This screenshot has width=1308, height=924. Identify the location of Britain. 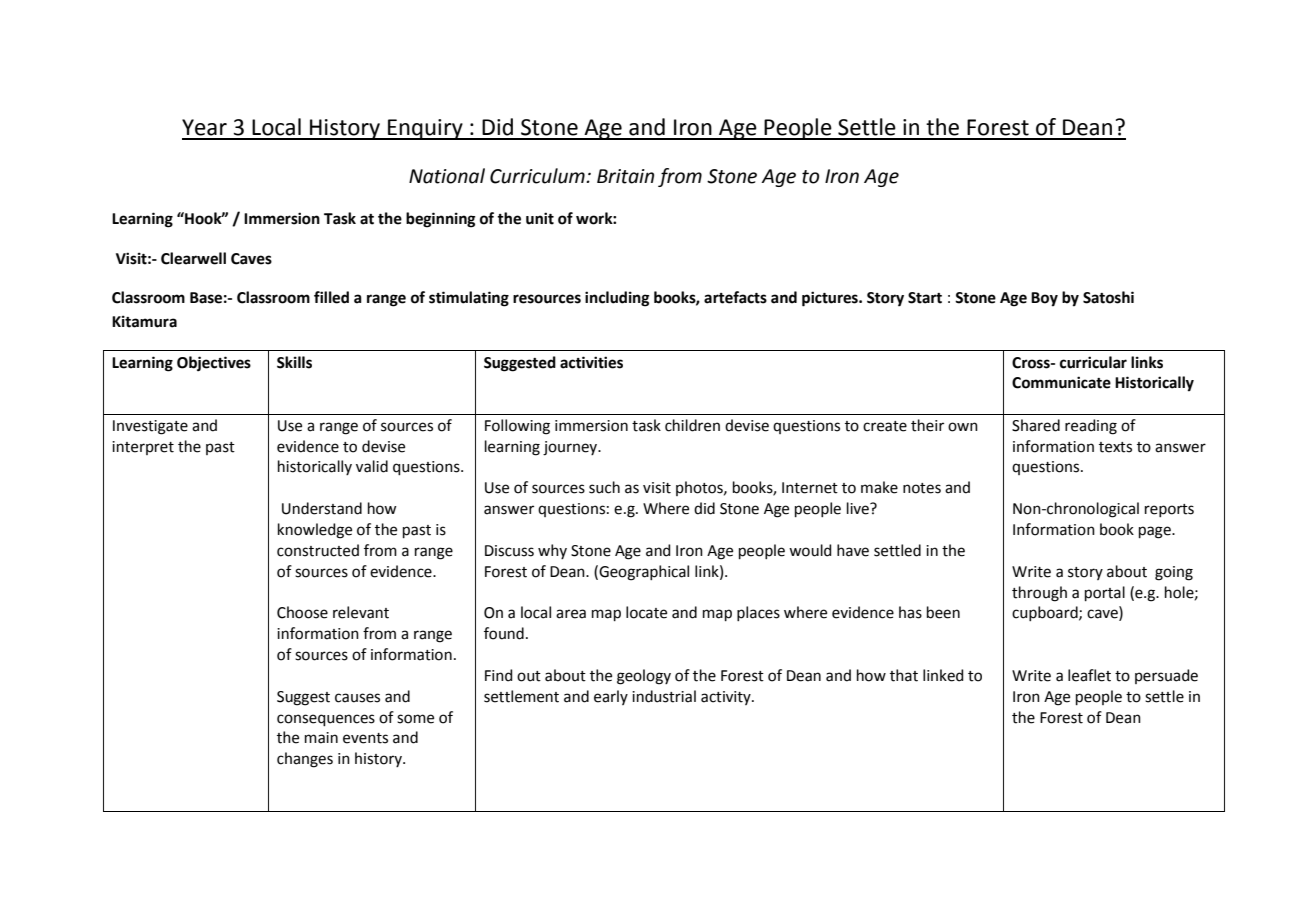
(625, 176).
